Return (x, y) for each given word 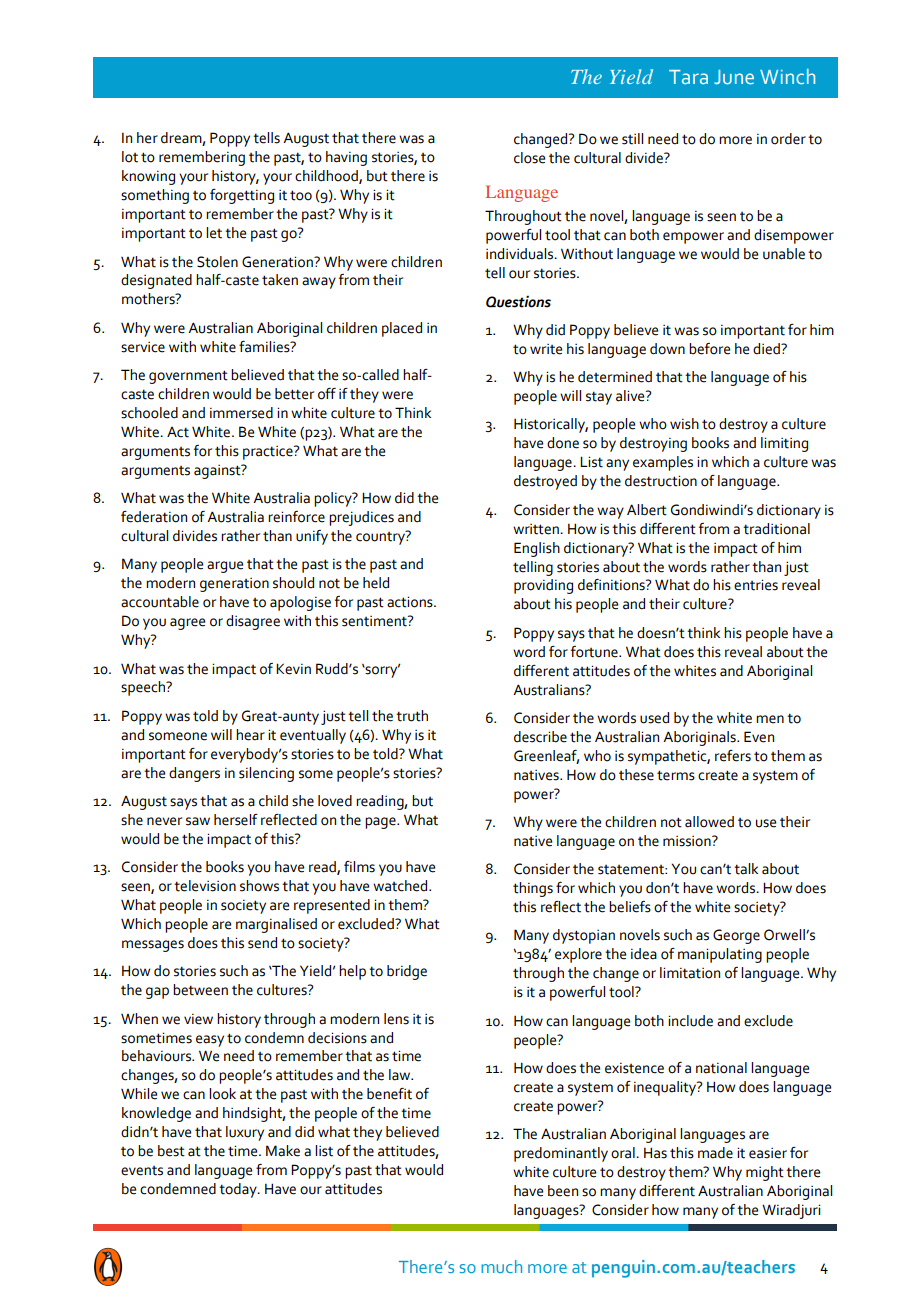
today (239, 1190)
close (529, 158)
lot (130, 157)
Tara (688, 77)
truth (412, 716)
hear (250, 735)
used (654, 718)
